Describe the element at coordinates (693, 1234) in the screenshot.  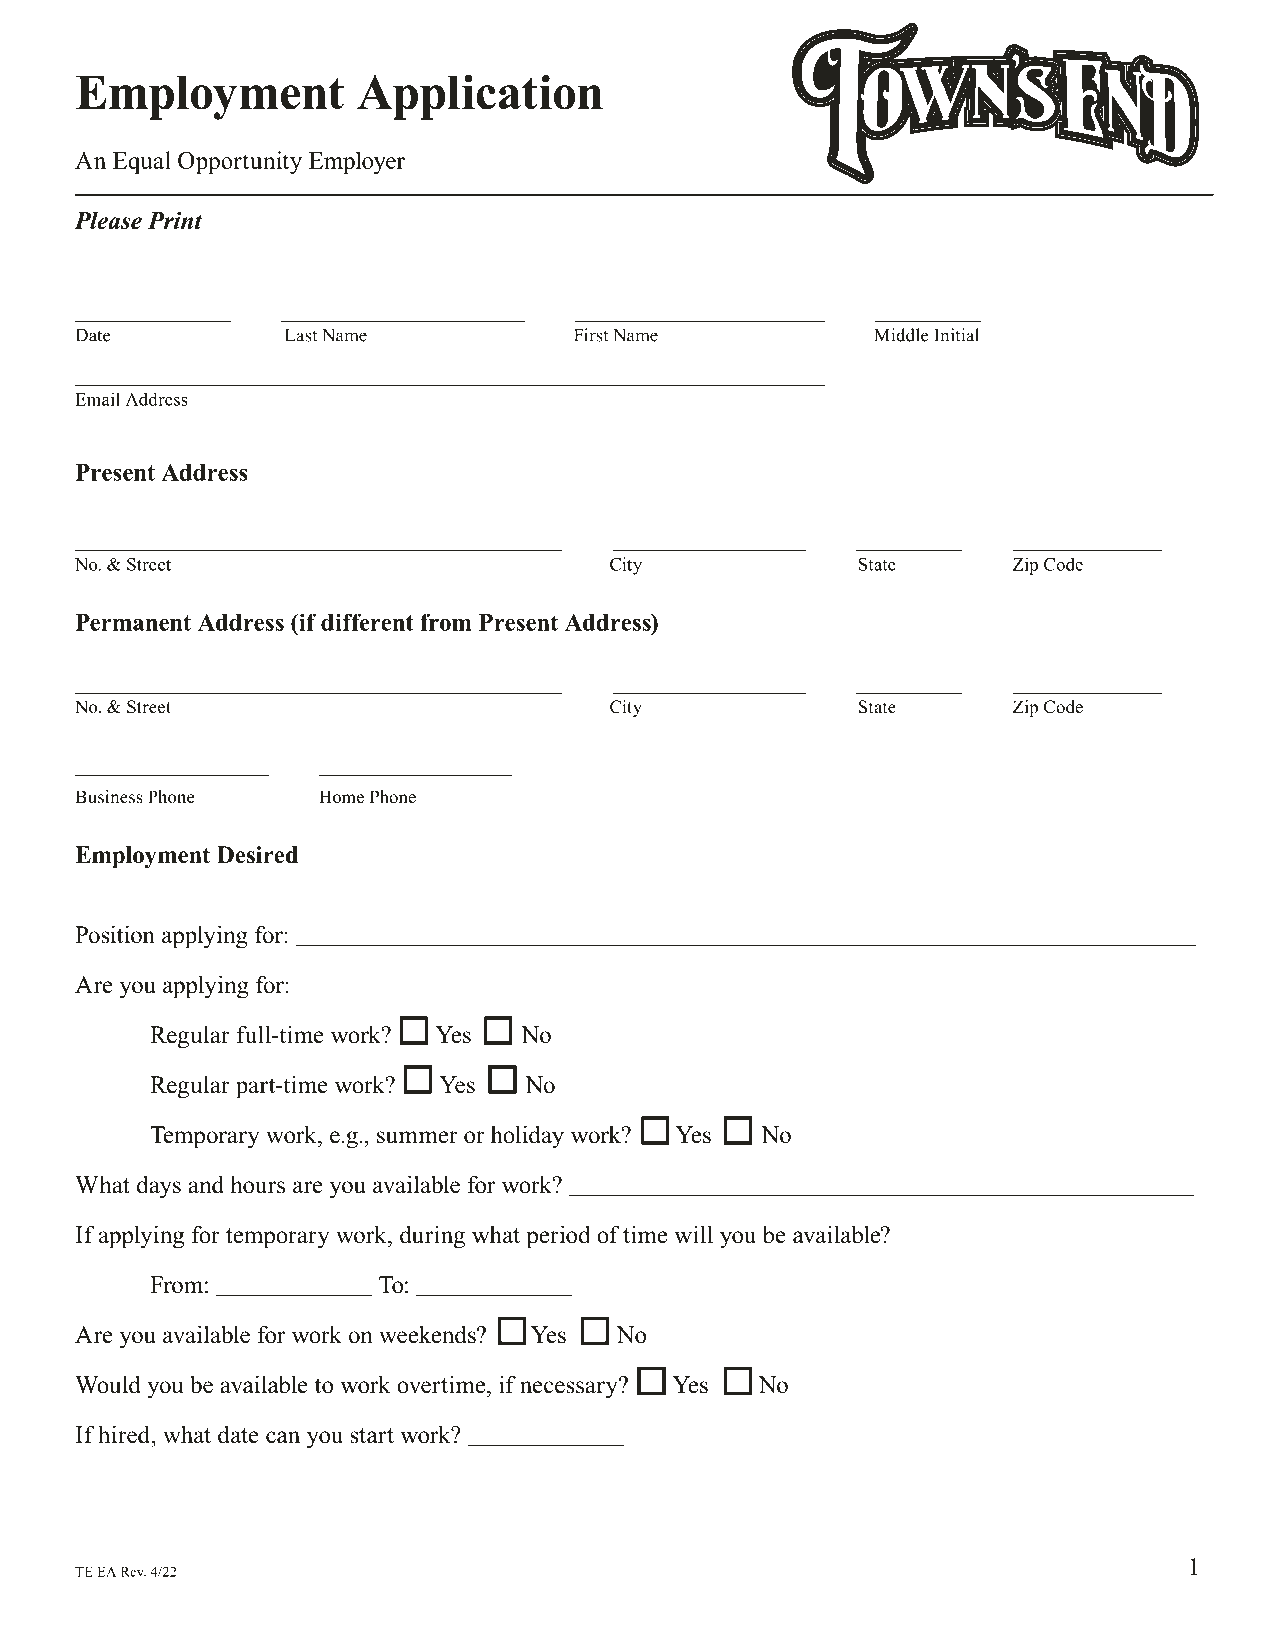
I see `will` at that location.
